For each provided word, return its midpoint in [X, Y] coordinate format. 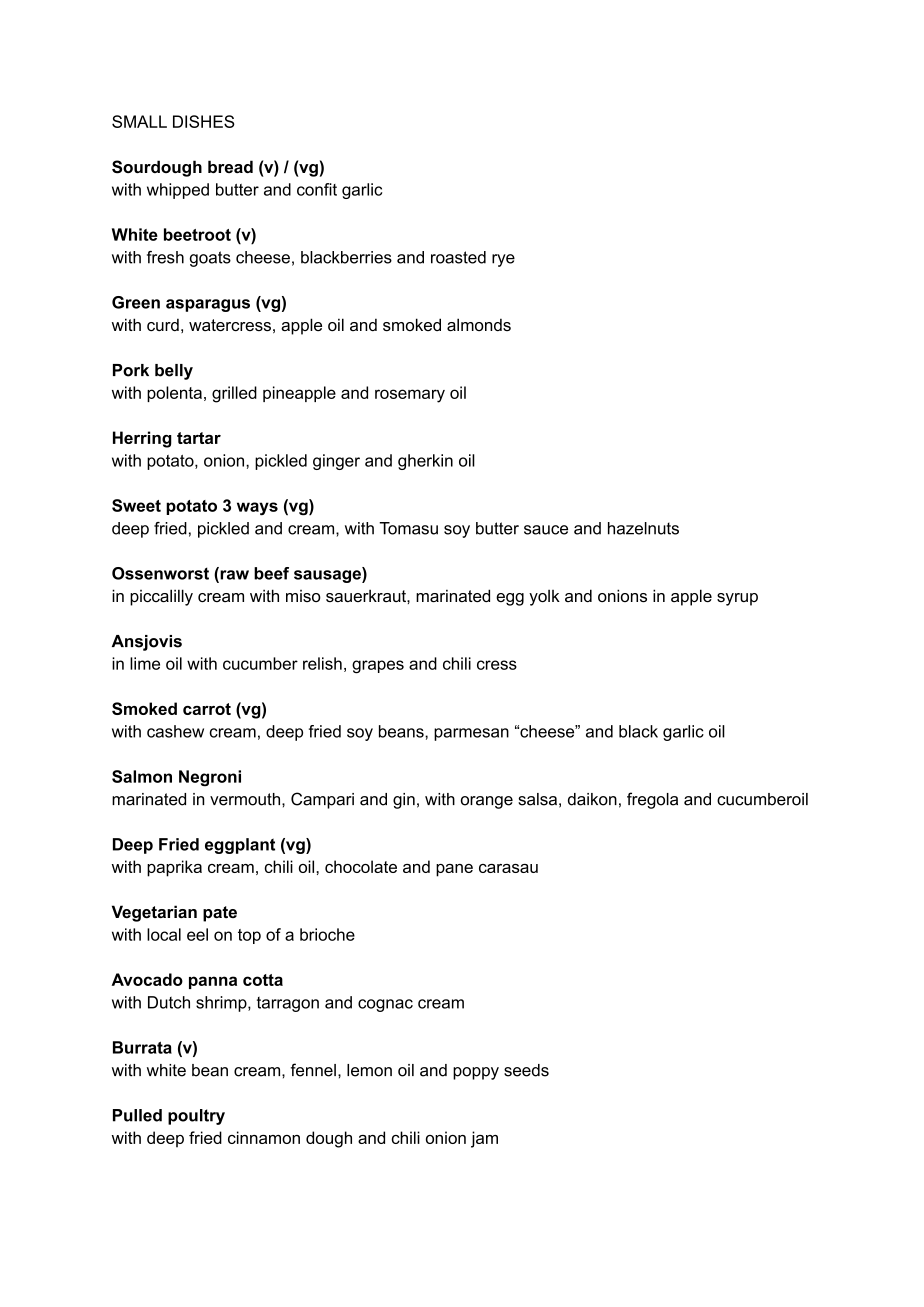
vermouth [245, 799]
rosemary [410, 396]
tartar [199, 438]
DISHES [204, 121]
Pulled [137, 1115]
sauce [546, 530]
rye [503, 260]
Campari [322, 800]
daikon [592, 799]
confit [317, 189]
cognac [385, 1005]
